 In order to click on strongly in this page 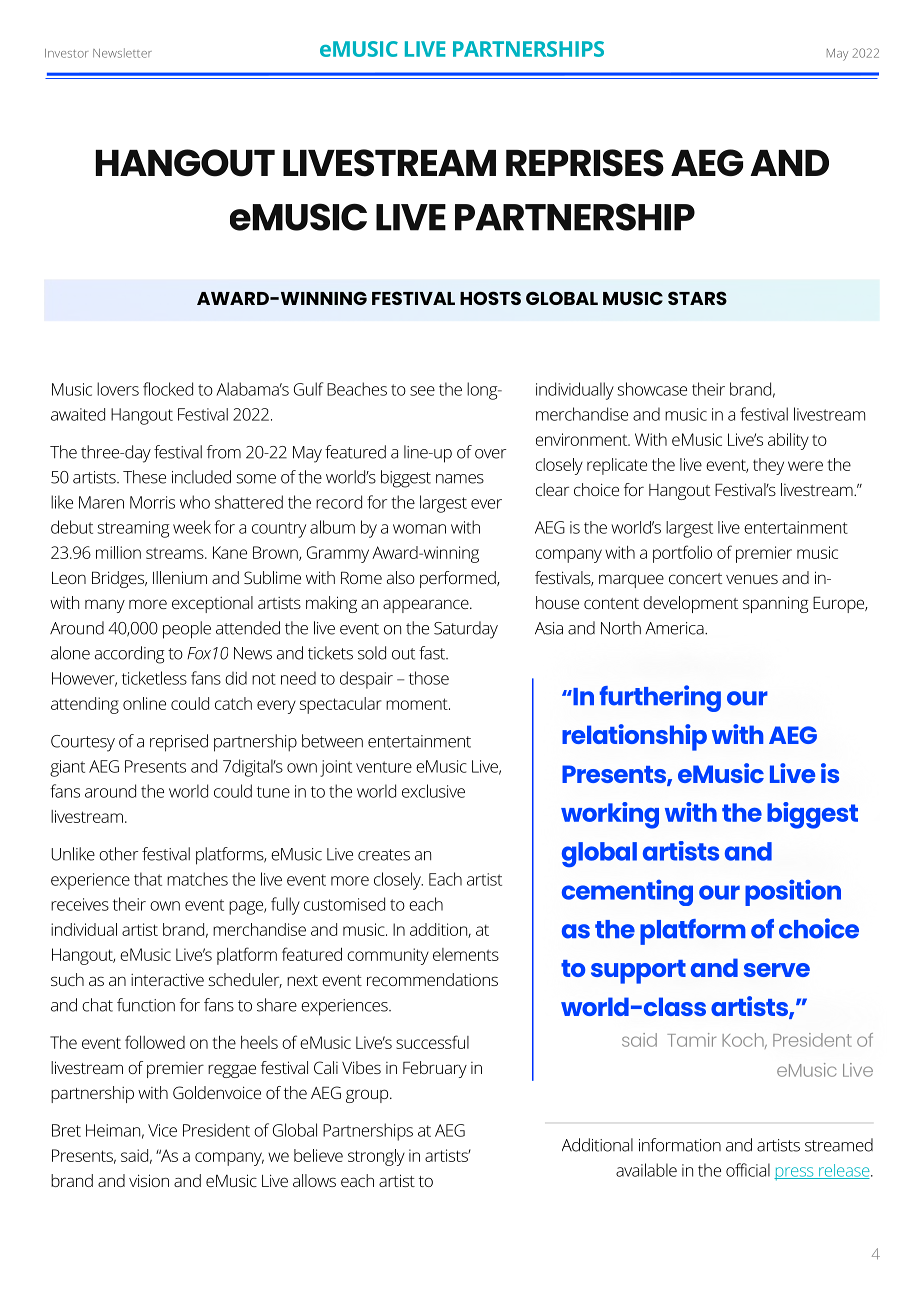, I will do `click(376, 1157)`.
